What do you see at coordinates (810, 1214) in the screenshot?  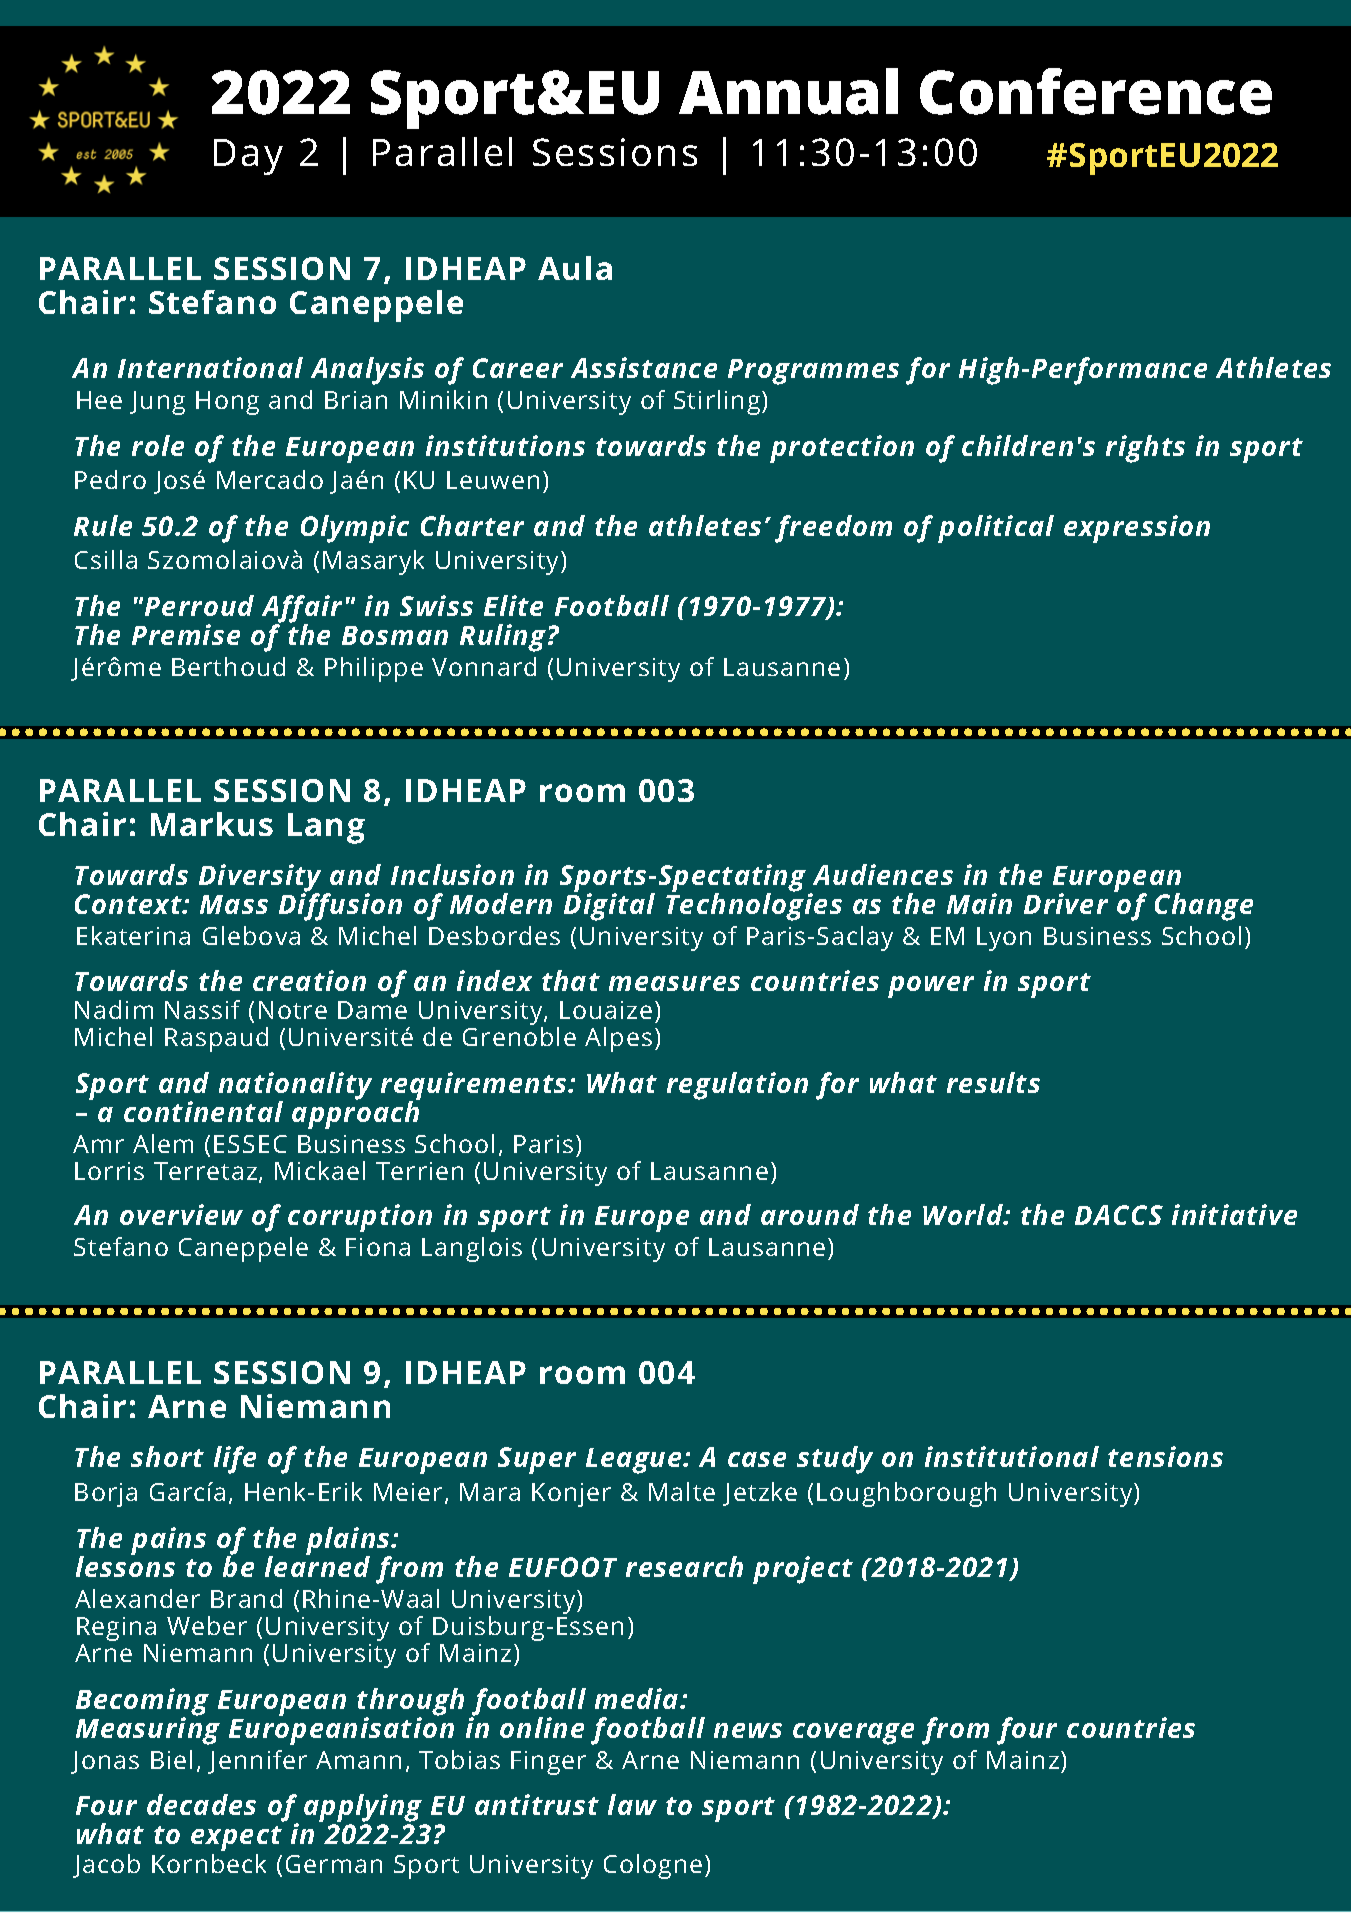 I see `around` at bounding box center [810, 1214].
